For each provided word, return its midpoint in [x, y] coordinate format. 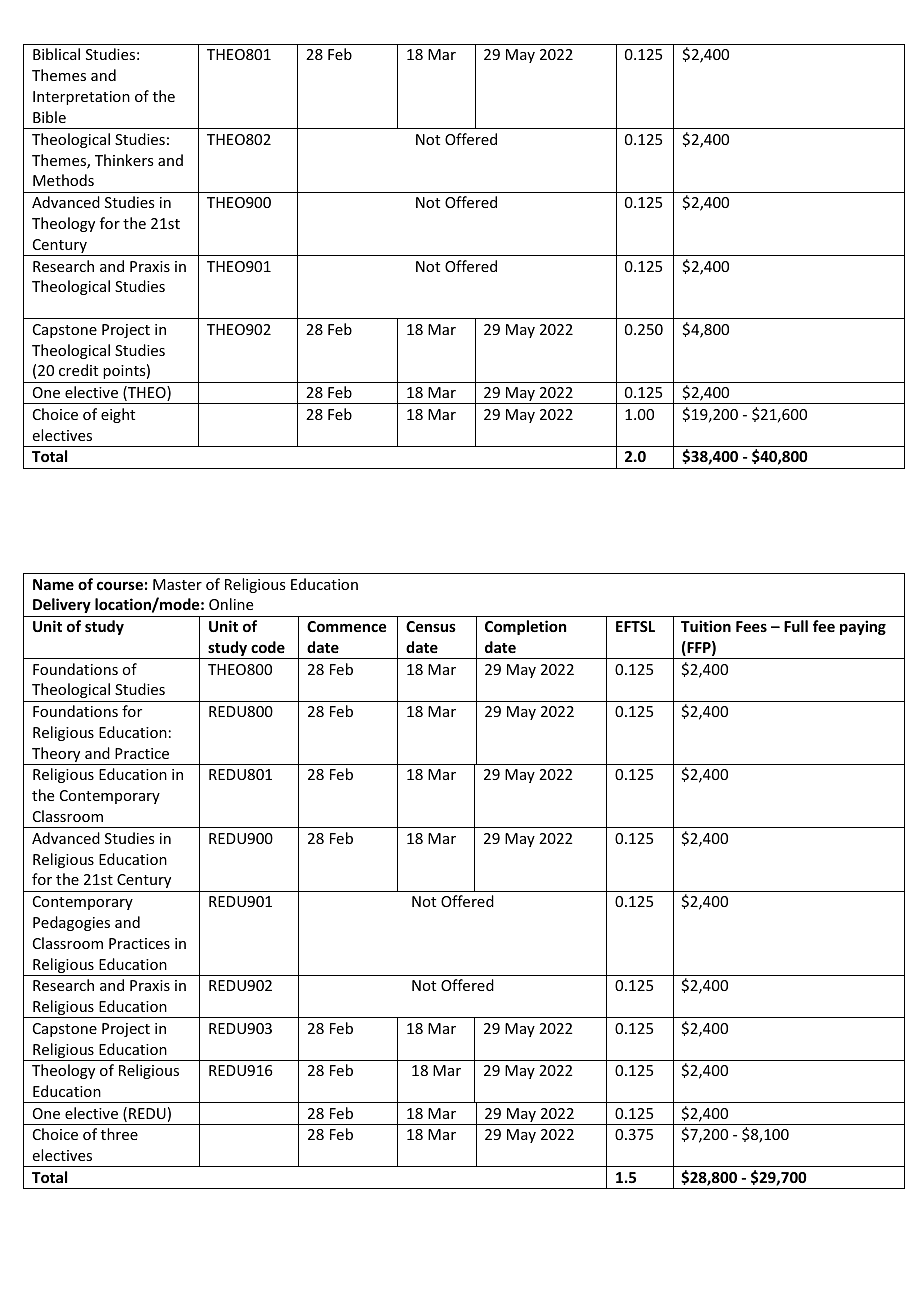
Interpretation [81, 98]
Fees [751, 626]
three [119, 1134]
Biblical [56, 54]
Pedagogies [71, 923]
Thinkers [124, 160]
